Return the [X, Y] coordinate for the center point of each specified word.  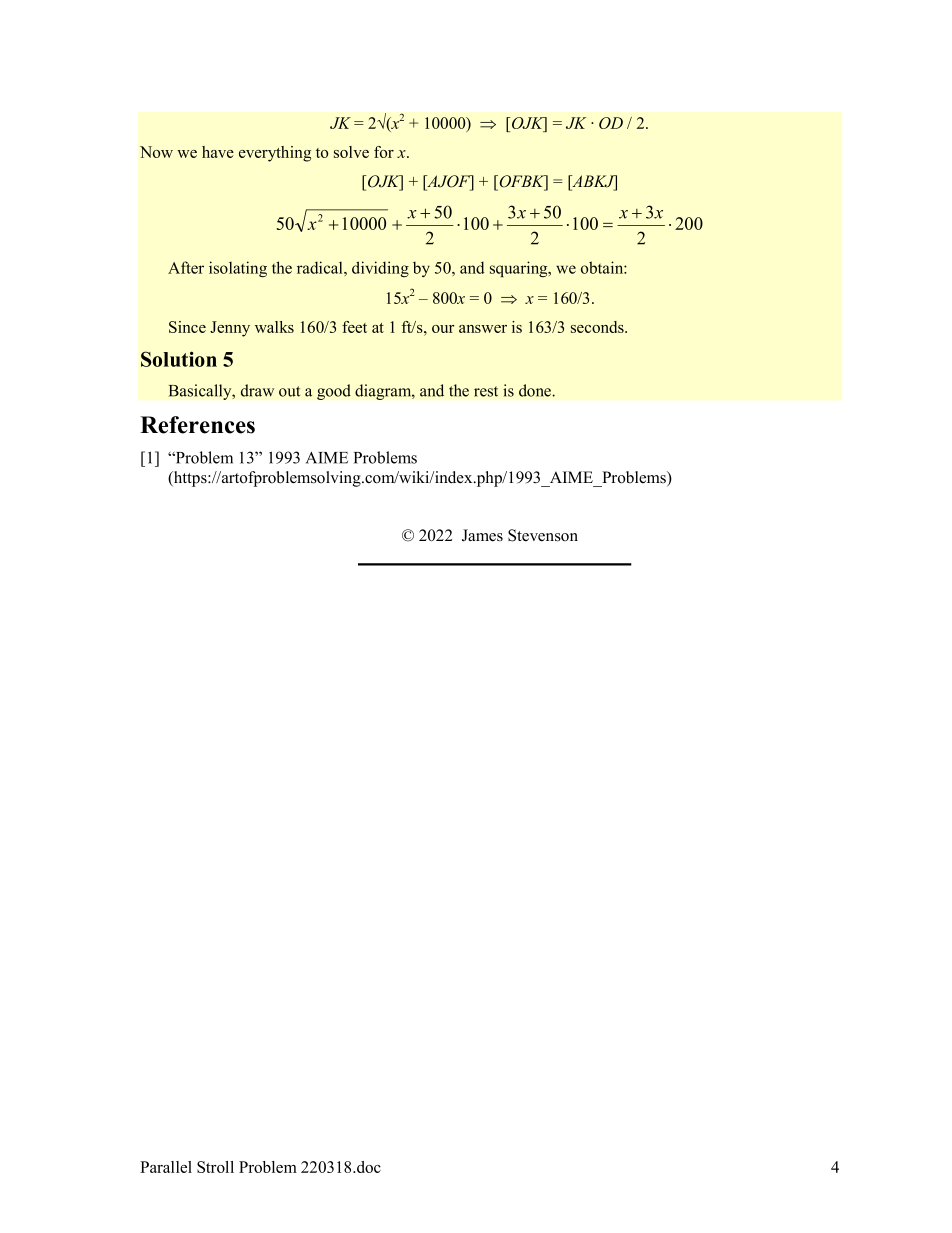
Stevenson [543, 535]
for [384, 152]
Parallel [166, 1167]
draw [257, 390]
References [197, 425]
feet [354, 327]
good [334, 392]
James [482, 535]
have [218, 152]
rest [486, 391]
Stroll [215, 1167]
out [289, 391]
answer [483, 329]
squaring [520, 269]
